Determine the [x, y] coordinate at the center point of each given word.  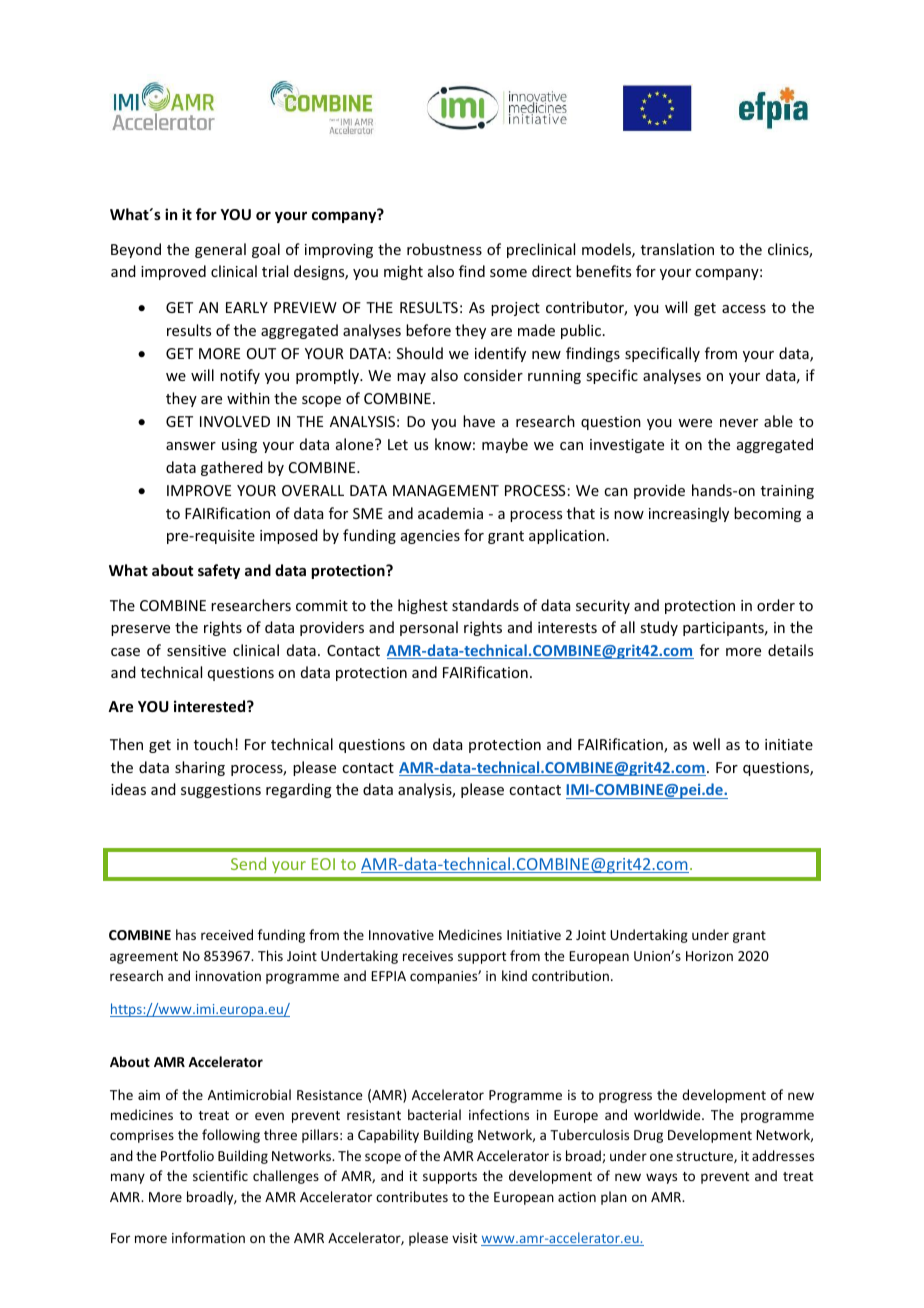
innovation [228, 976]
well [706, 744]
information [208, 1237]
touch [213, 744]
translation [677, 249]
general [220, 250]
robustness [444, 249]
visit [464, 1238]
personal [429, 628]
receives [428, 956]
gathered [232, 468]
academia [450, 513]
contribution [570, 975]
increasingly [689, 514]
